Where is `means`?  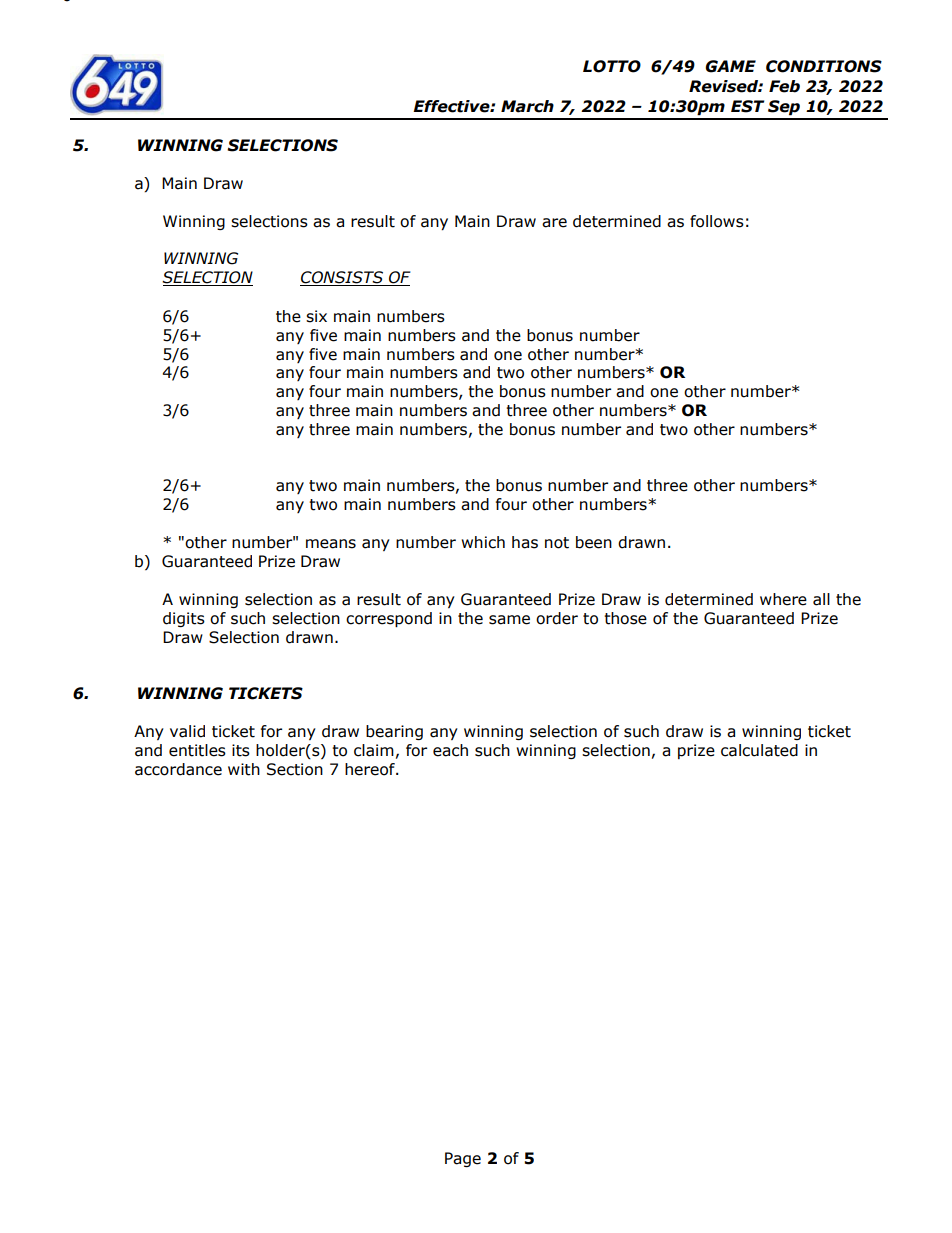 means is located at coordinates (331, 544).
